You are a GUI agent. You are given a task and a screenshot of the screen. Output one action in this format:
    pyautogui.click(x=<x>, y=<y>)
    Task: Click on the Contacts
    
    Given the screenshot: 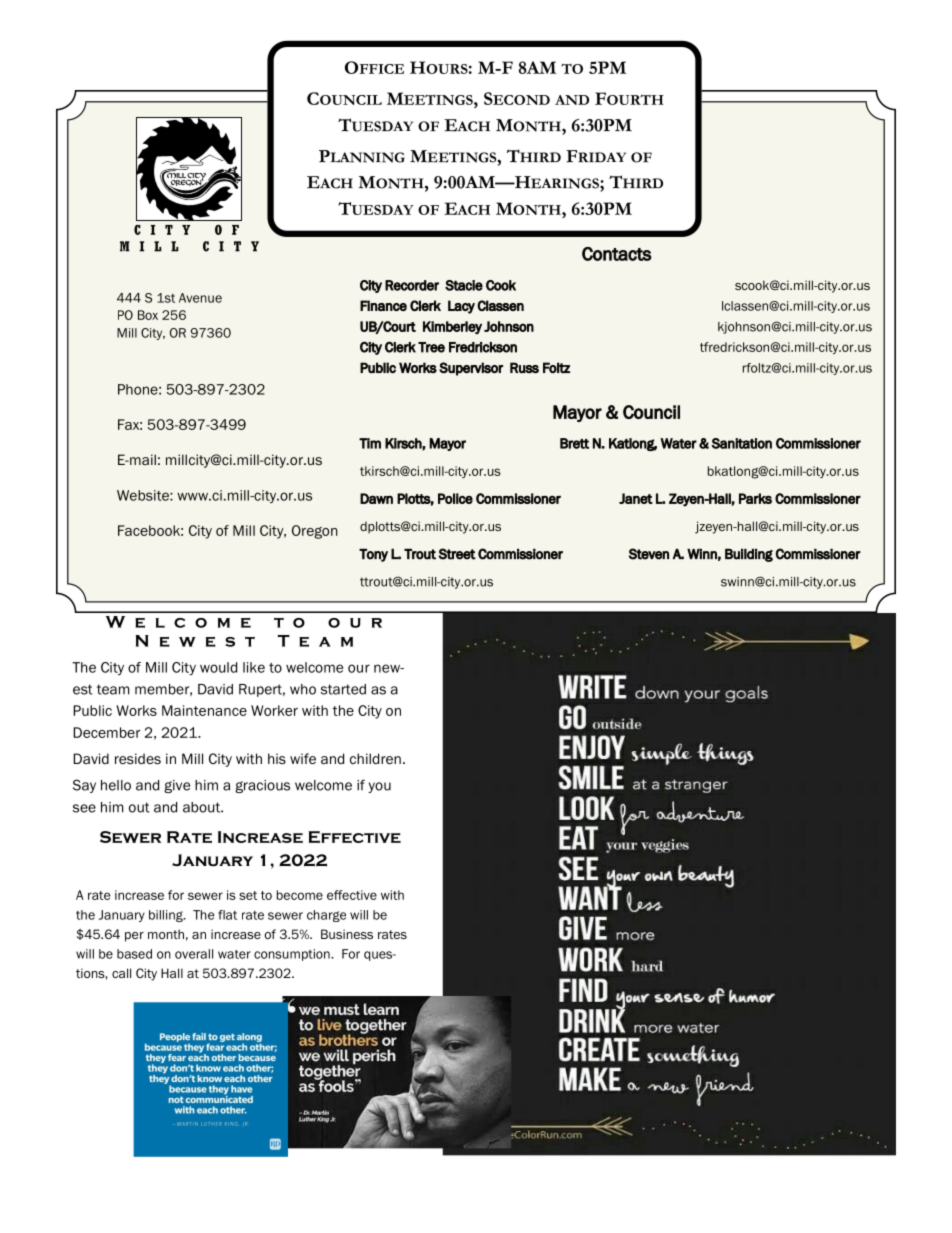 What is the action you would take?
    pyautogui.click(x=617, y=254)
